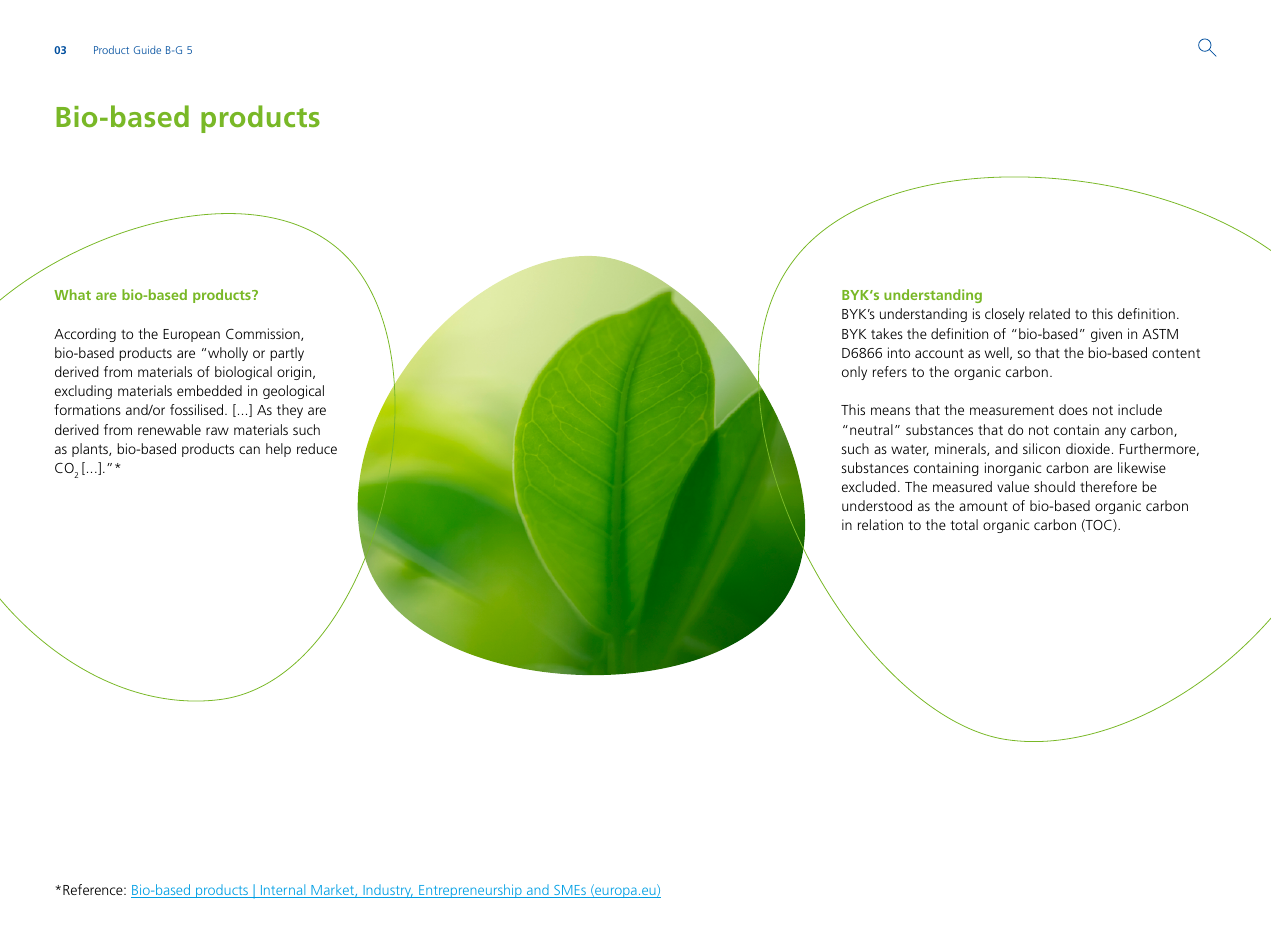 Image resolution: width=1271 pixels, height=952 pixels. I want to click on only, so click(854, 373).
